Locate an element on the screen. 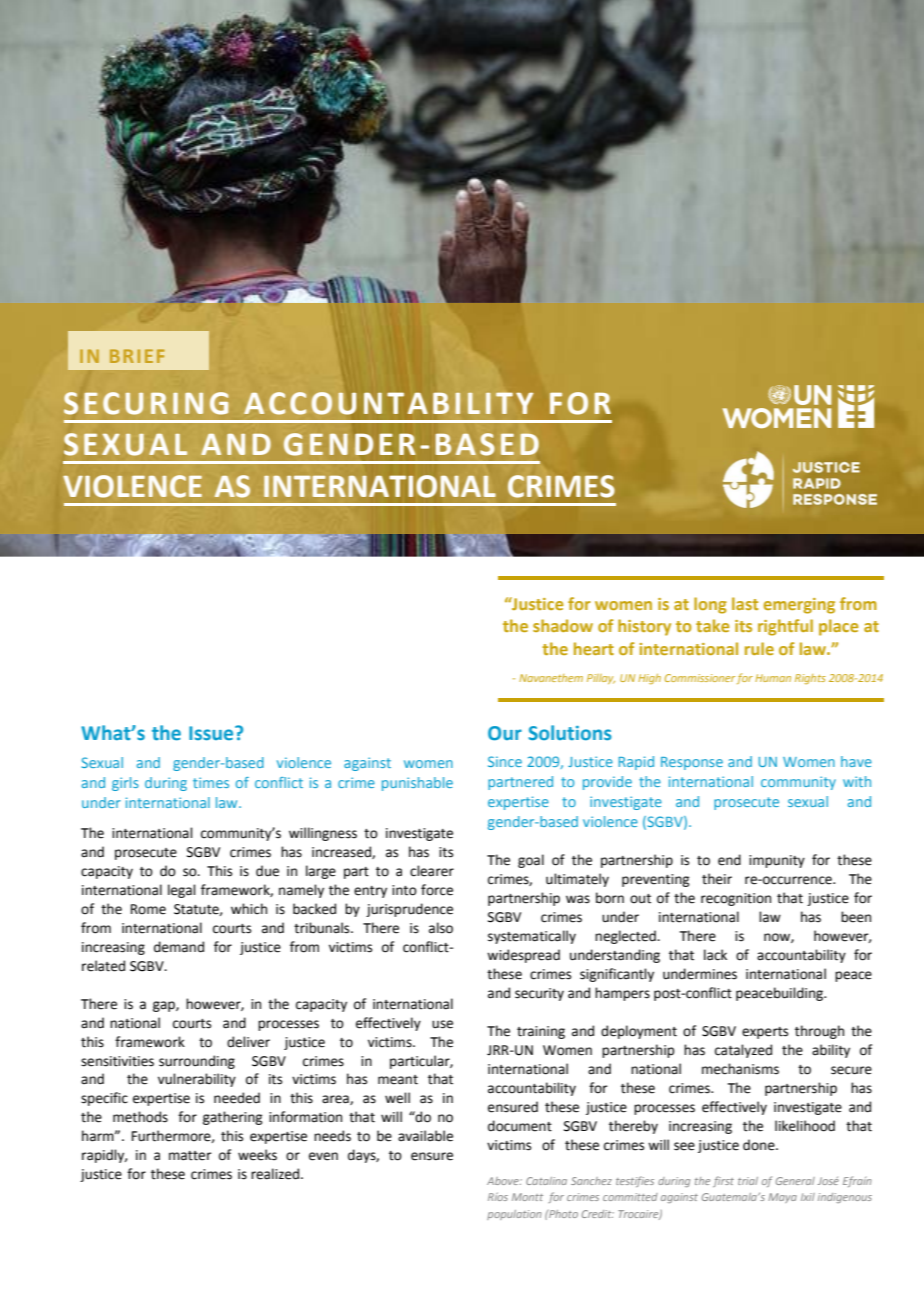 The width and height of the screenshot is (924, 1308). Since is located at coordinates (505, 761).
